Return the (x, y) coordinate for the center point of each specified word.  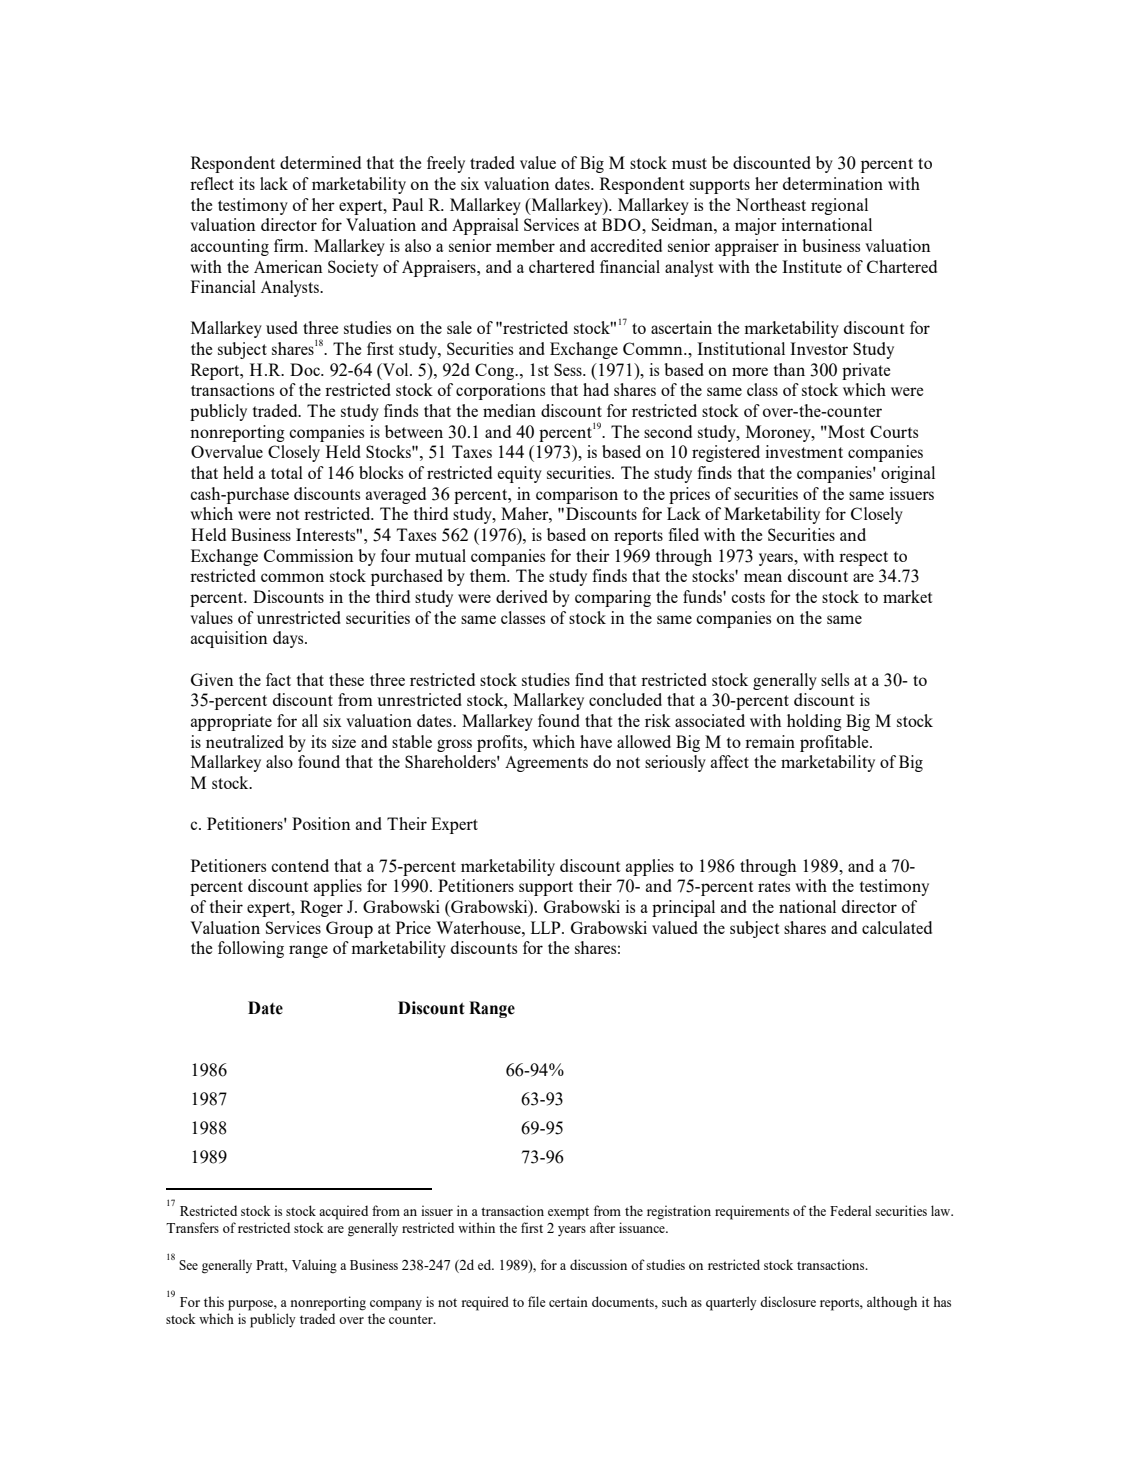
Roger (321, 908)
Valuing (314, 1266)
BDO (622, 224)
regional (839, 206)
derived (522, 596)
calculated (897, 927)
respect (863, 558)
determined (320, 162)
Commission (309, 555)
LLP (547, 927)
